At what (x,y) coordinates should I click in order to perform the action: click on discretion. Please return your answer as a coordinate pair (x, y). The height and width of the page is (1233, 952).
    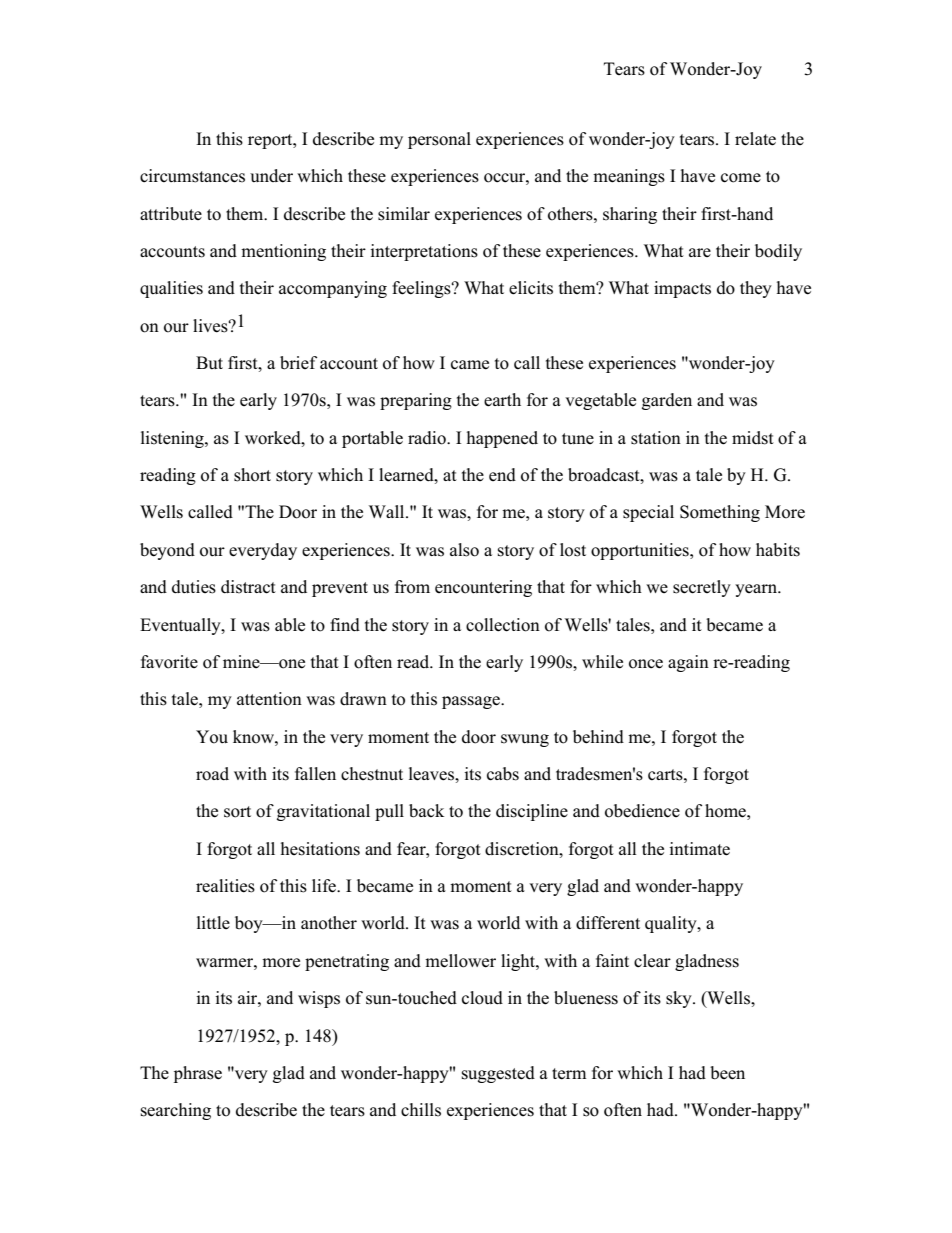
    Looking at the image, I should click on (523, 849).
